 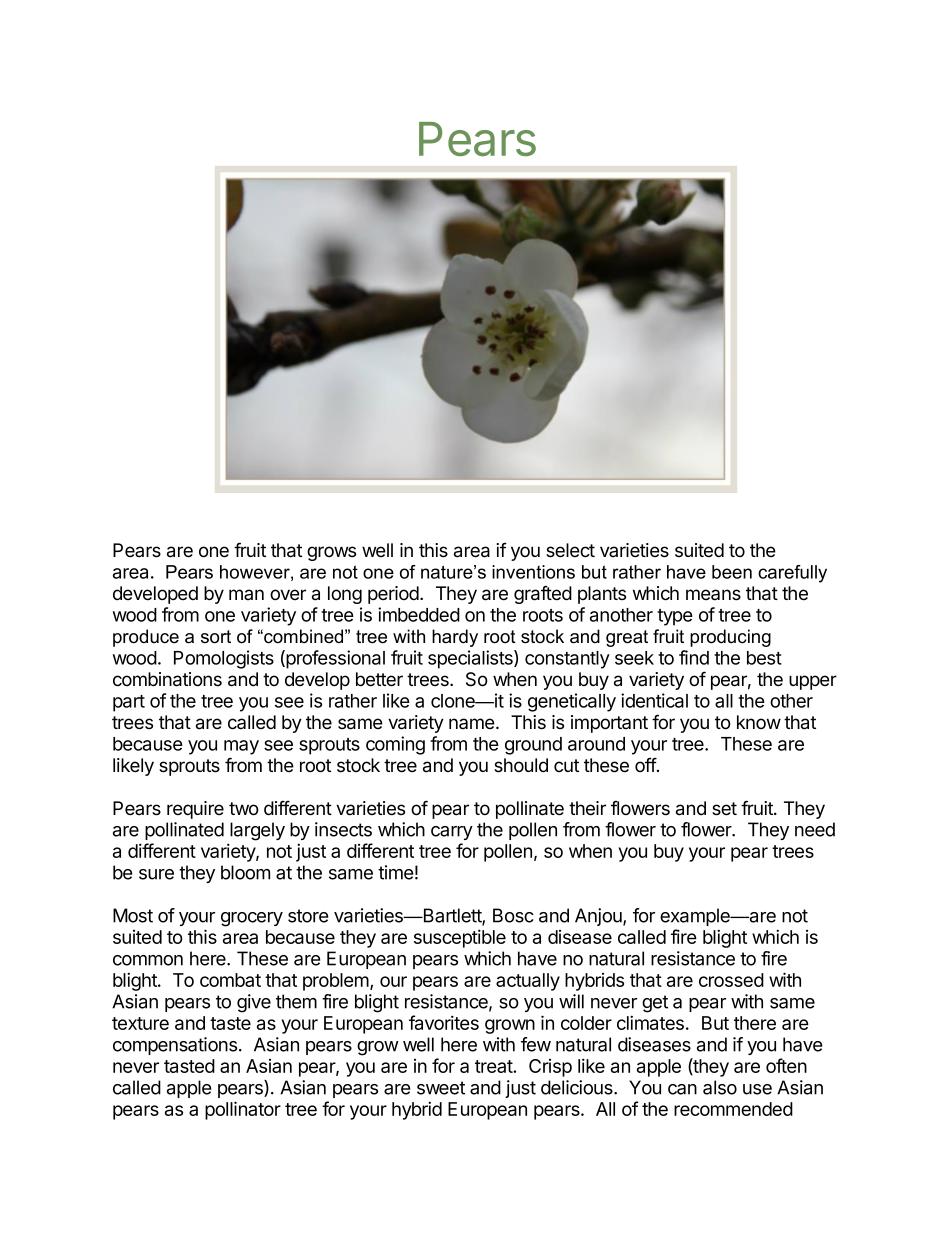 I want to click on Bosc, so click(x=513, y=915).
